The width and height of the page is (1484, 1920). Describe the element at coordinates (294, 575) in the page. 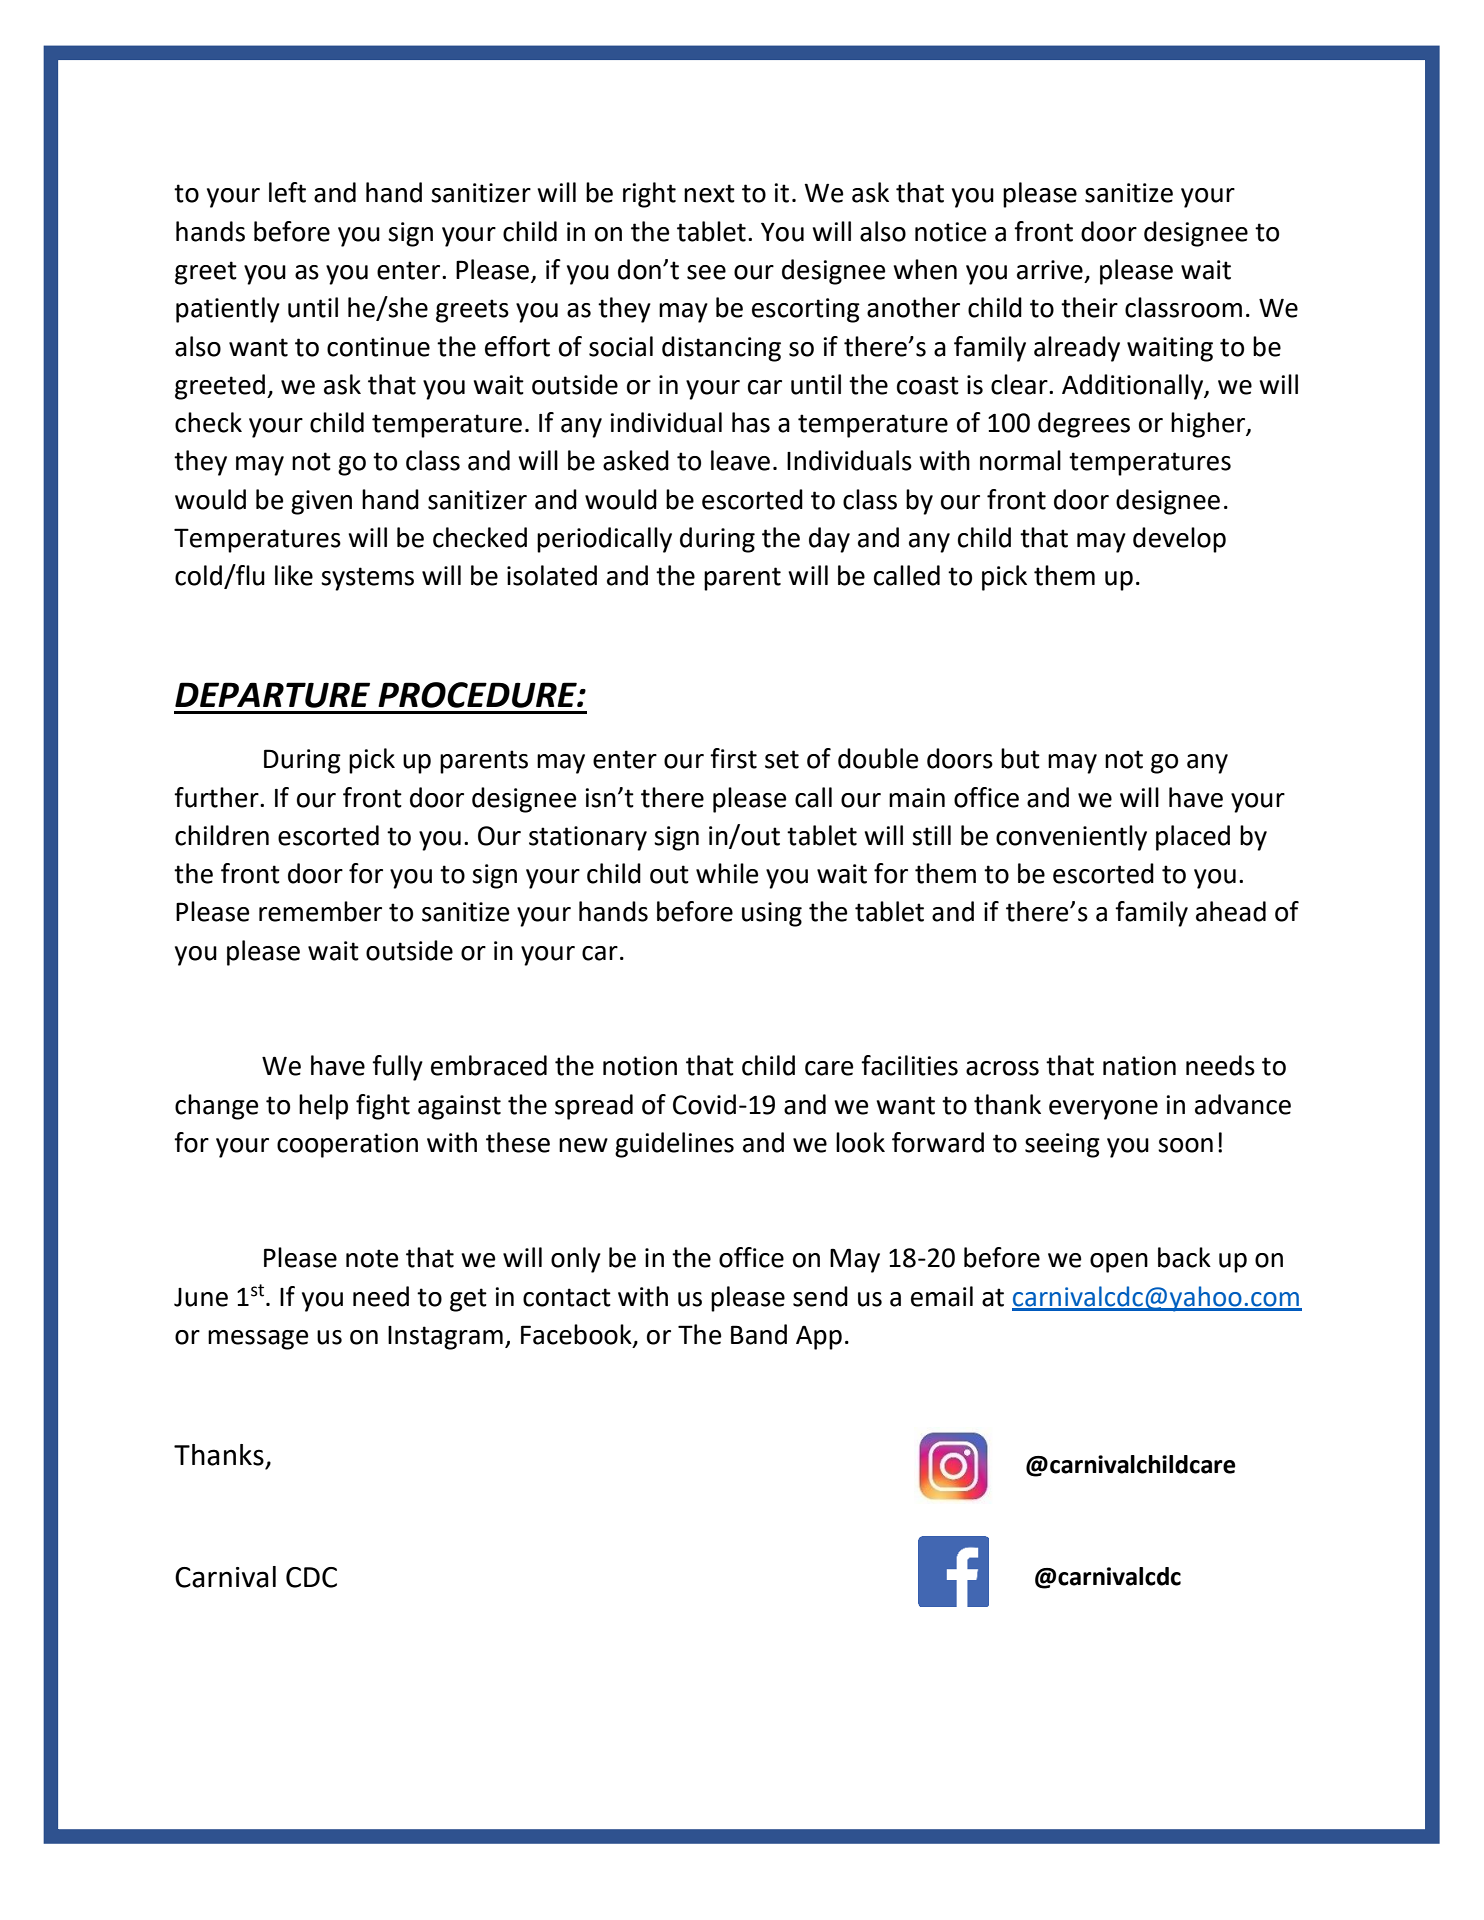

I see `like` at that location.
